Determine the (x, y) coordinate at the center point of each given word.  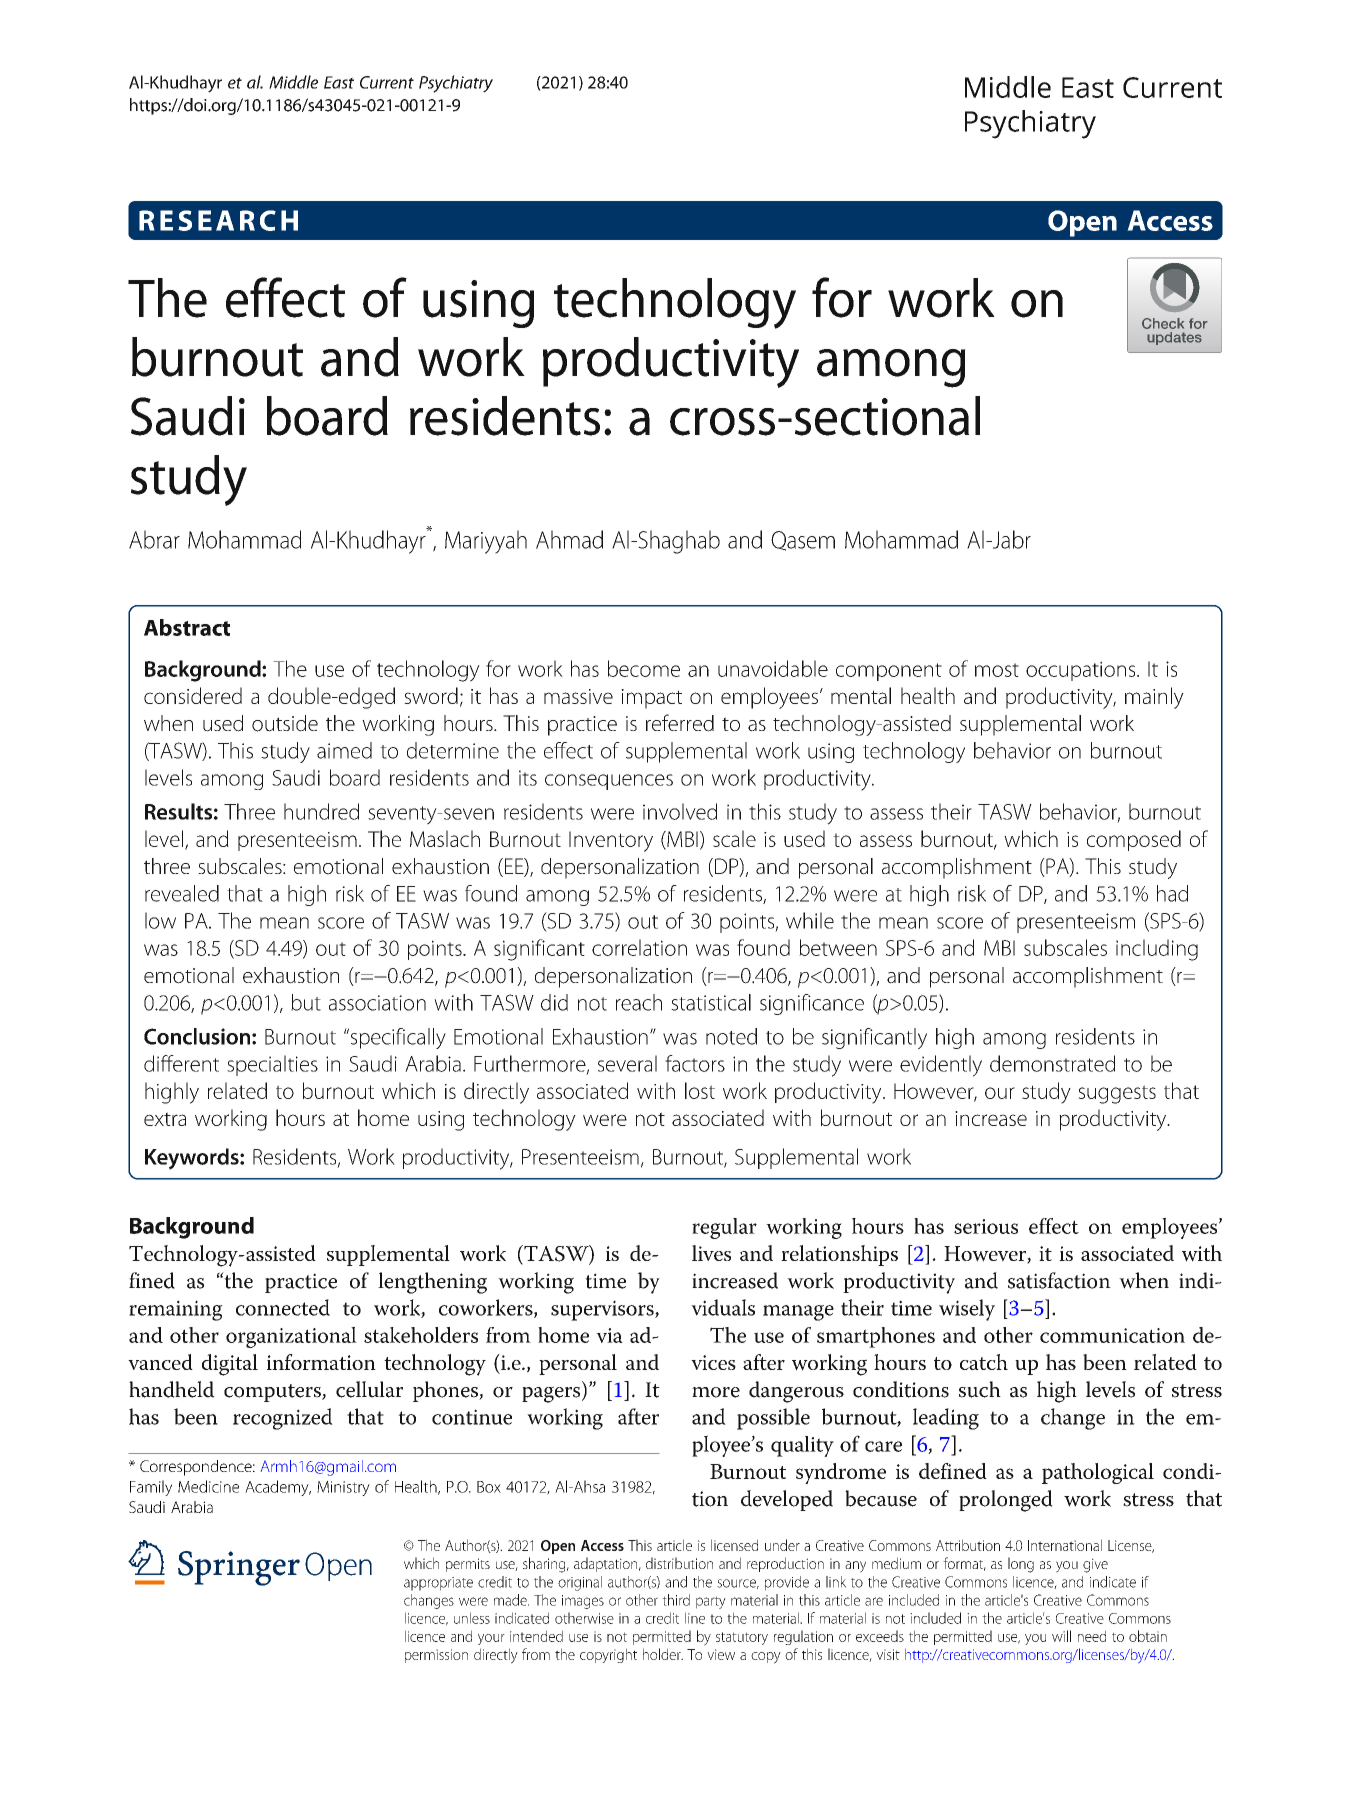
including (1157, 950)
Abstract (187, 627)
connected (283, 1307)
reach (639, 1002)
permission (436, 1656)
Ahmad (569, 539)
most (997, 670)
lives (711, 1253)
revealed (182, 893)
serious (986, 1226)
